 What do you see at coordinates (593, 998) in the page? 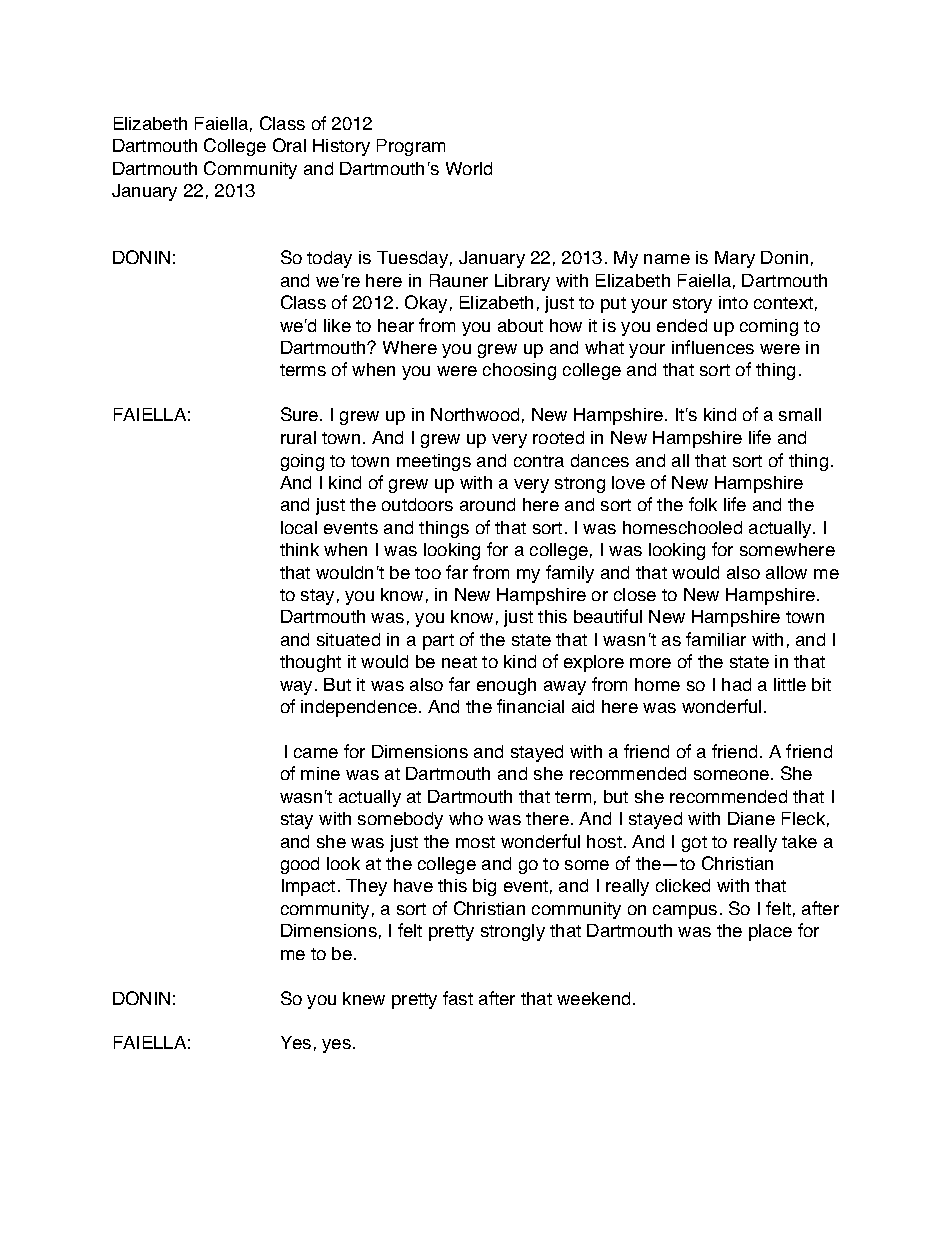
I see `weekend` at bounding box center [593, 998].
